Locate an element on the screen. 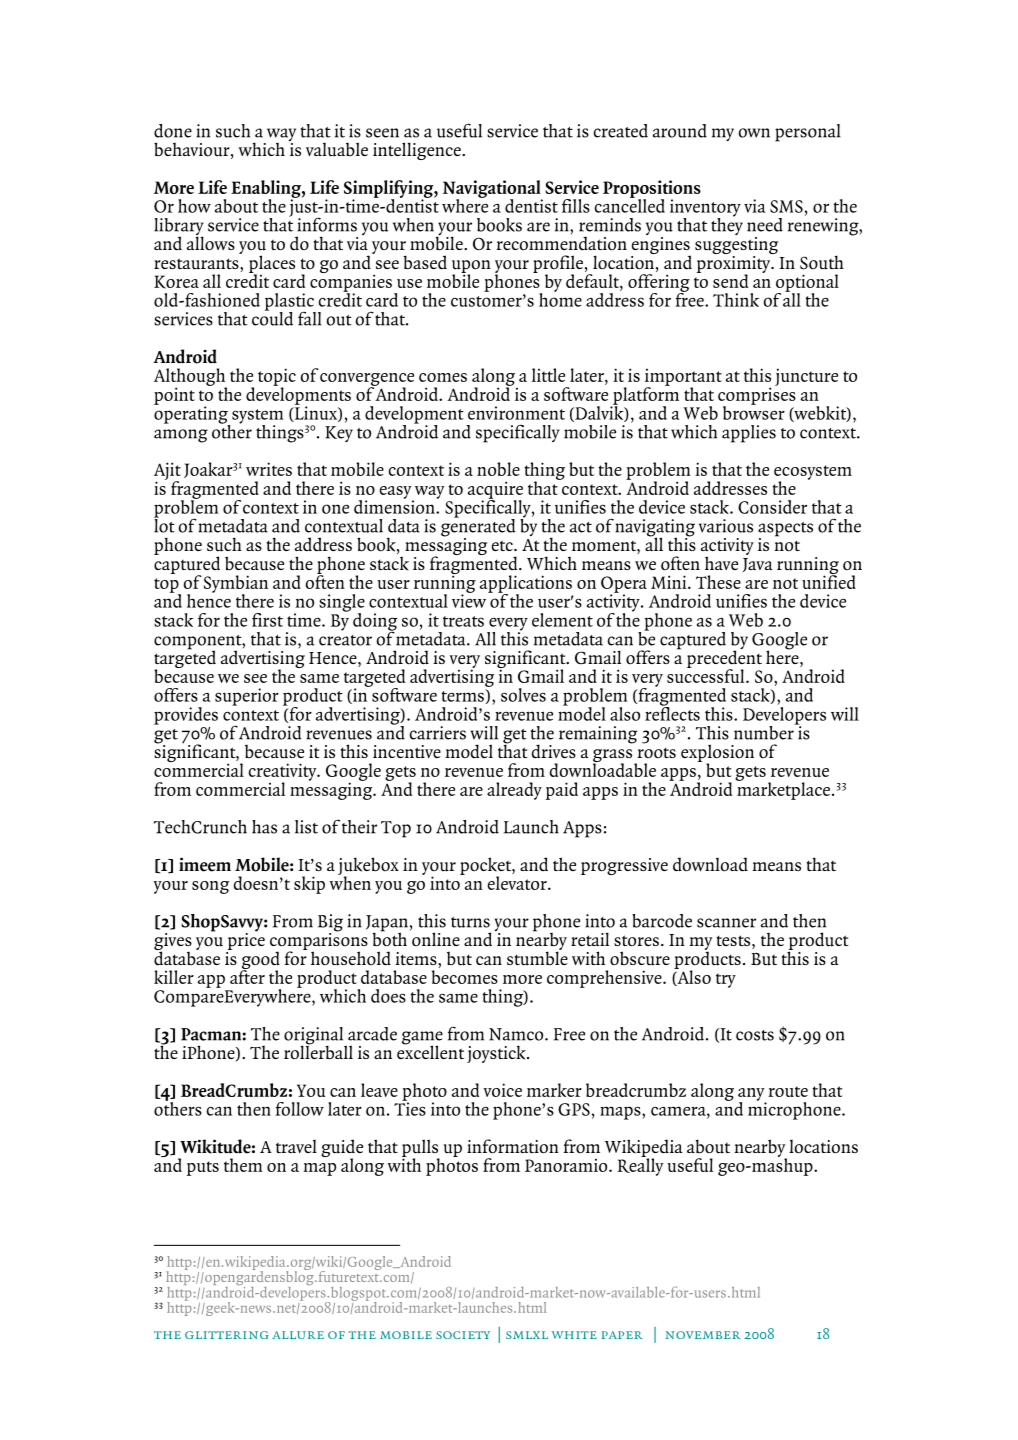 The image size is (1018, 1440). society is located at coordinates (463, 1335).
